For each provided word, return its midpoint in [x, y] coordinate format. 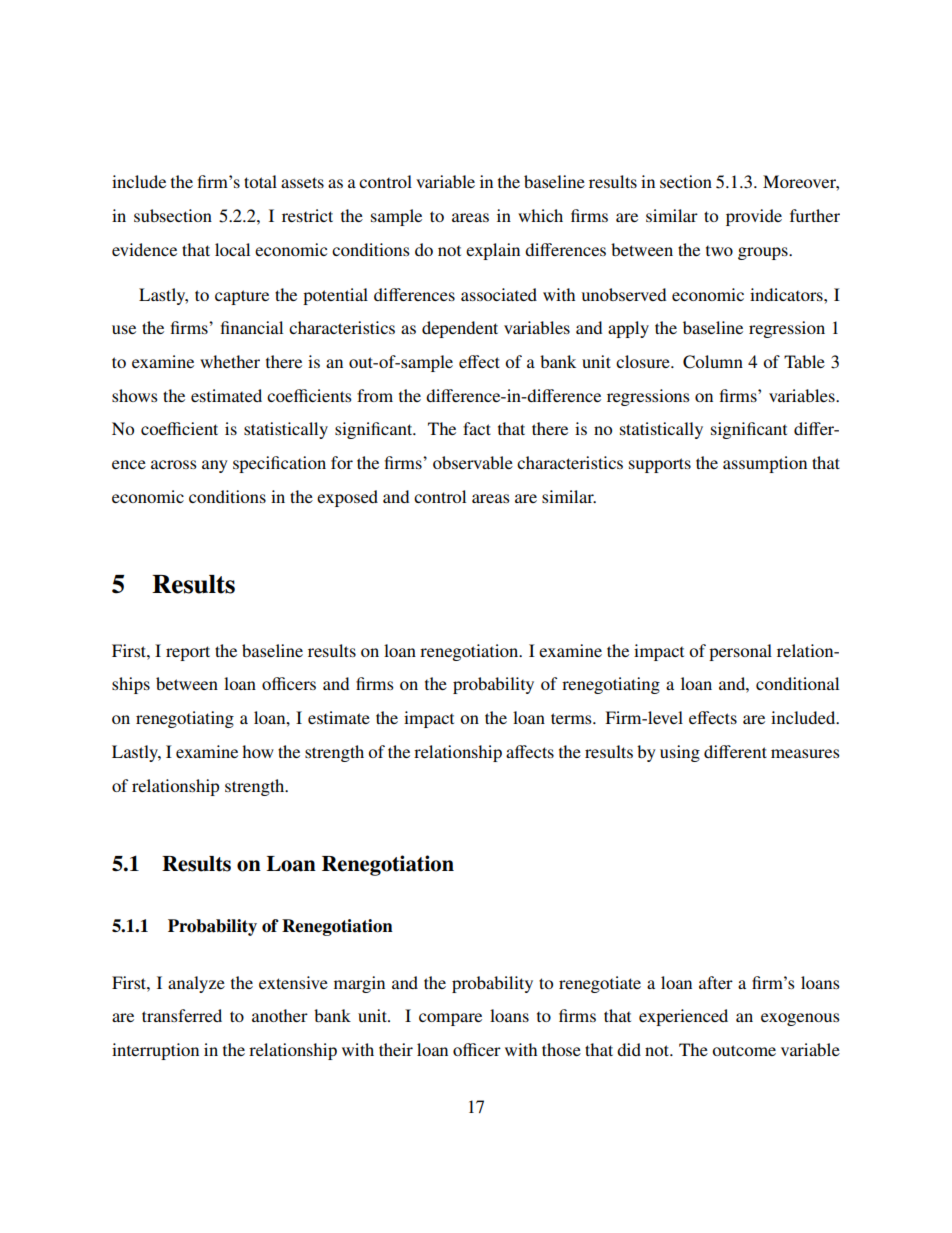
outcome [744, 1050]
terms [572, 718]
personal [740, 652]
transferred [182, 1015]
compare [450, 1019]
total [260, 181]
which [540, 215]
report [188, 653]
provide [754, 217]
